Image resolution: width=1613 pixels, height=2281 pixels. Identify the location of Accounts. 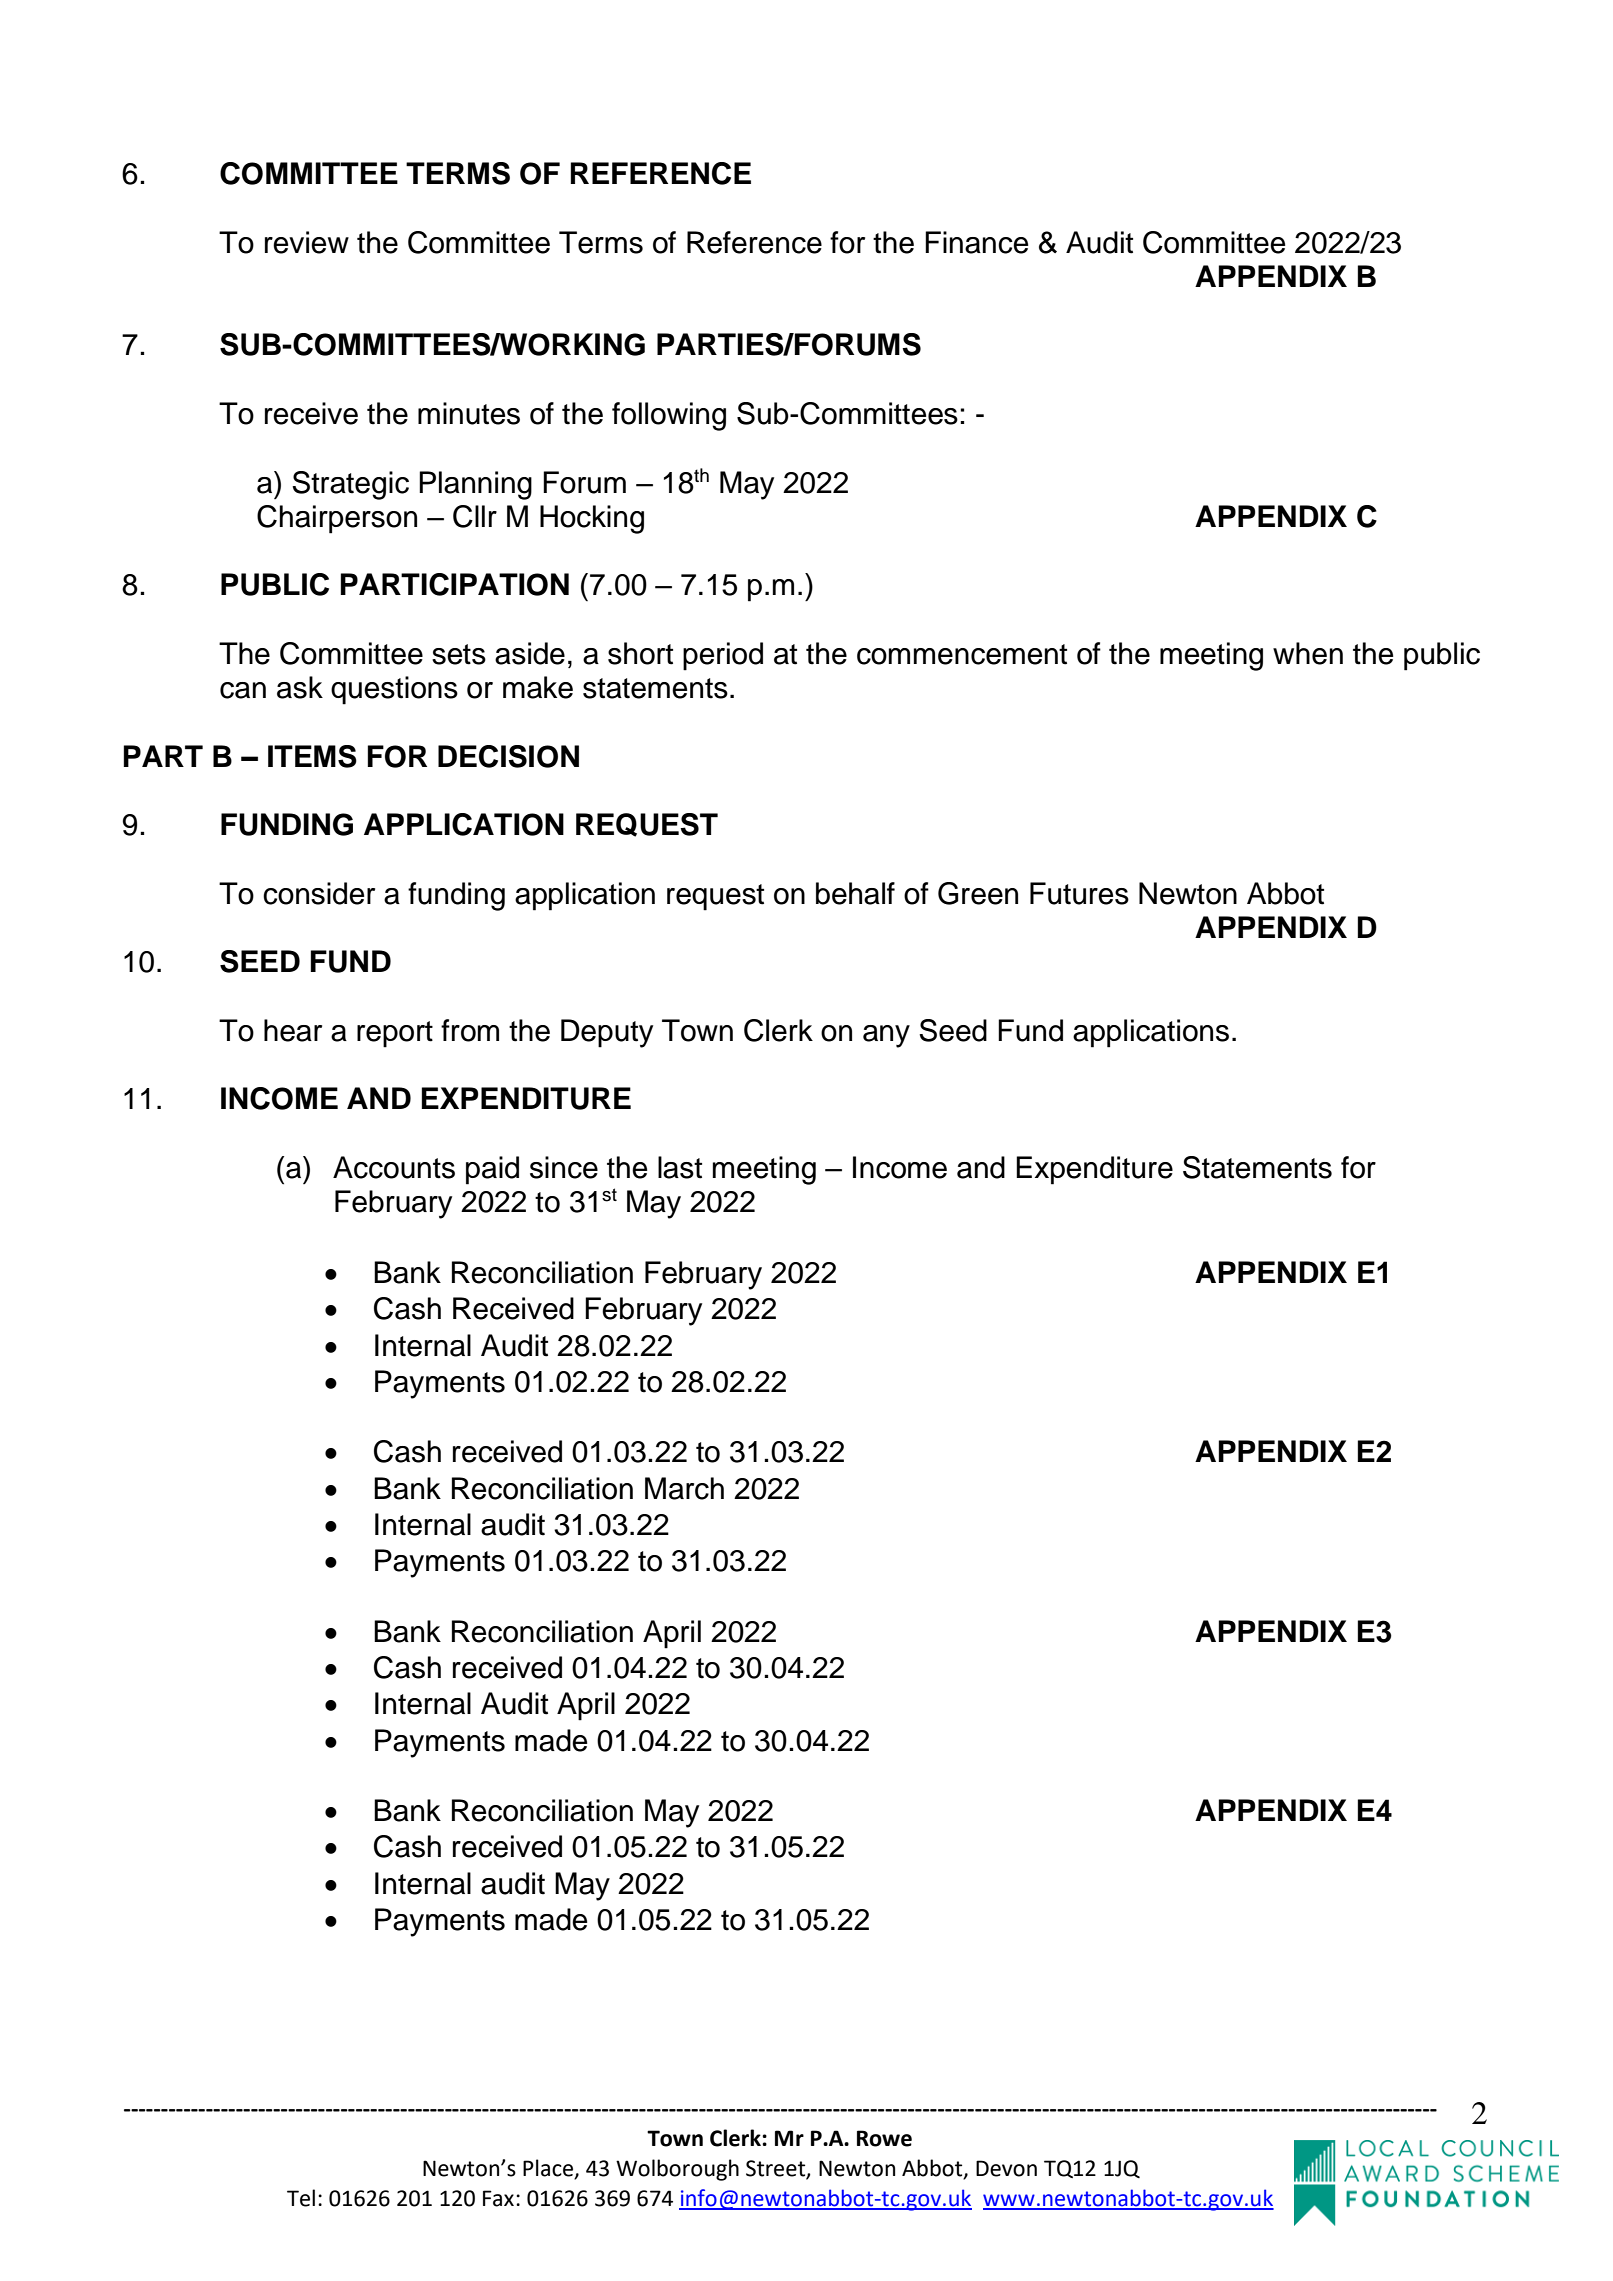
(394, 1167).
